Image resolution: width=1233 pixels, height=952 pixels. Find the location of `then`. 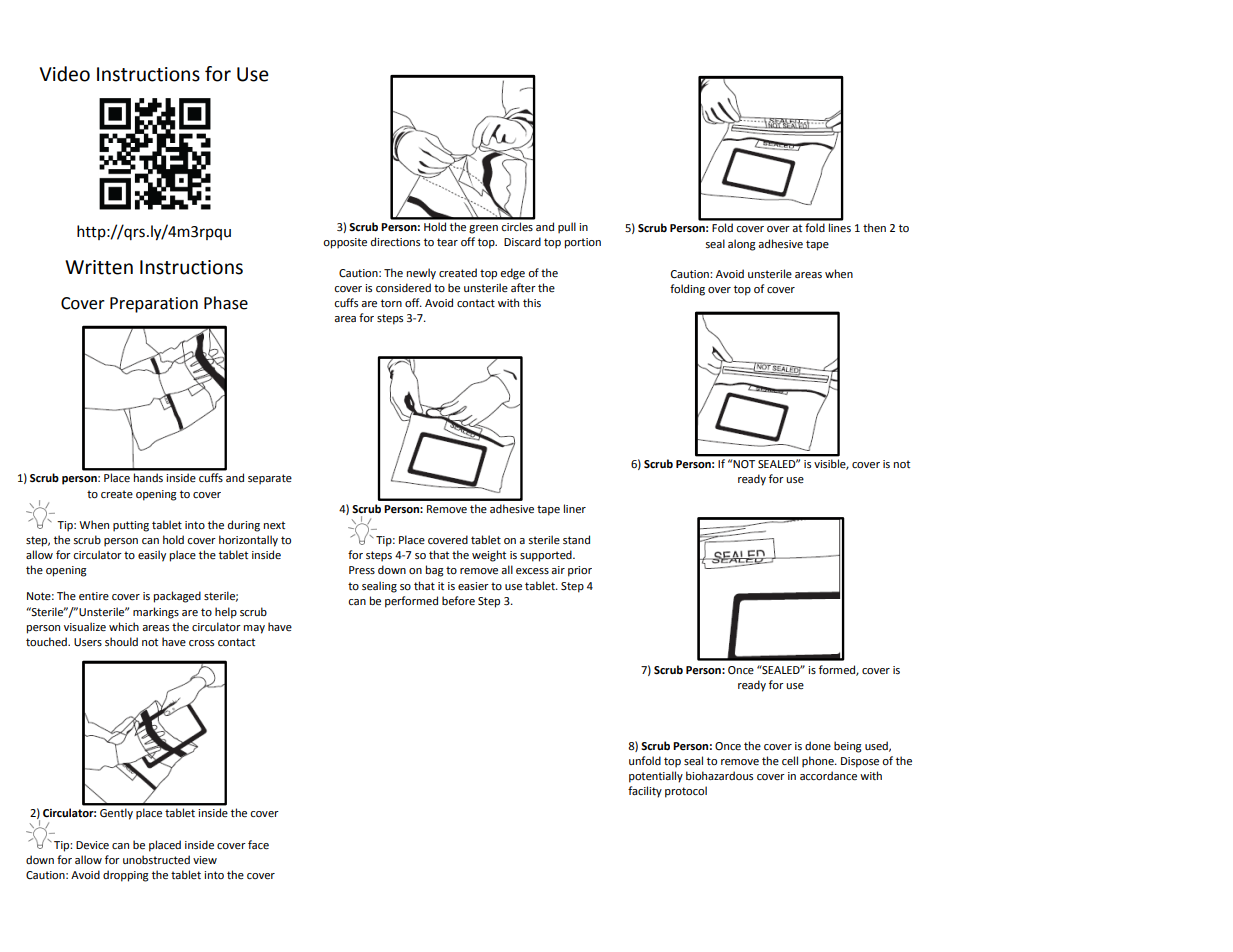

then is located at coordinates (874, 228).
